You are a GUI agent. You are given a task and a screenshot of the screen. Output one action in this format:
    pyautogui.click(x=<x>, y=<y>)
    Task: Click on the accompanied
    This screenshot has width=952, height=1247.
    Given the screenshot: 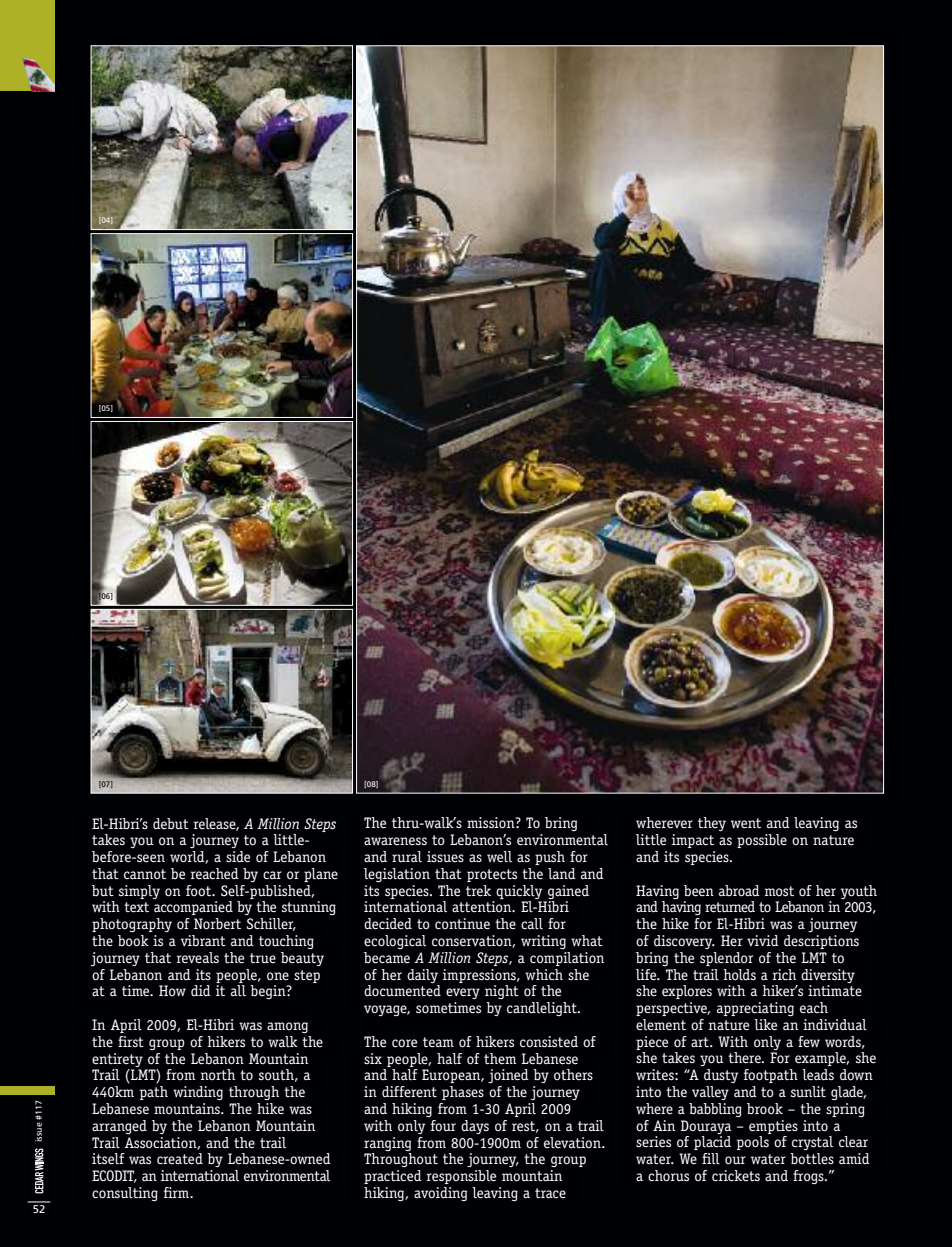 What is the action you would take?
    pyautogui.click(x=193, y=908)
